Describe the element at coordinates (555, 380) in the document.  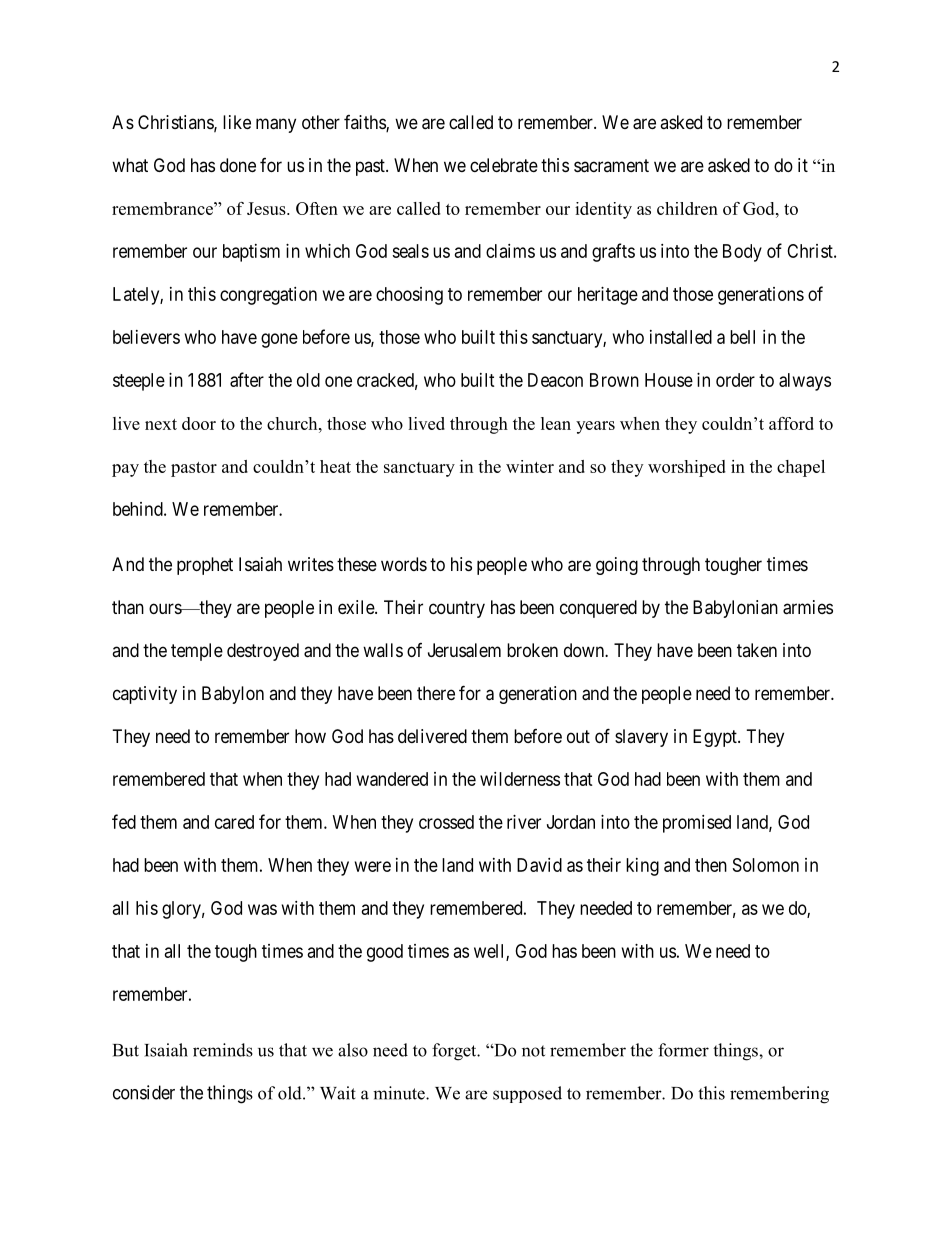
I see `Deacon` at that location.
